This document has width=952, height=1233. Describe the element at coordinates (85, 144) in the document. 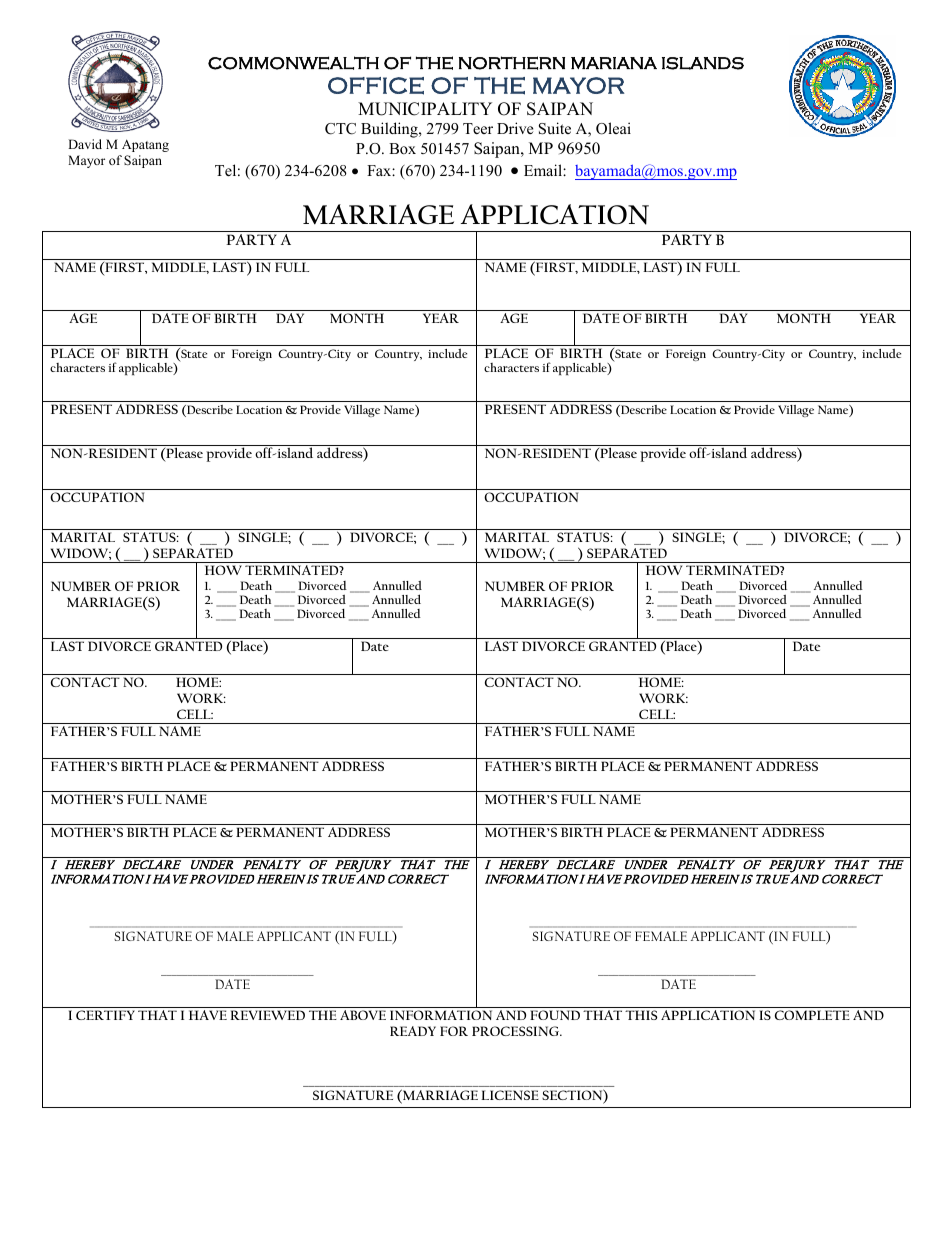

I see `David` at that location.
